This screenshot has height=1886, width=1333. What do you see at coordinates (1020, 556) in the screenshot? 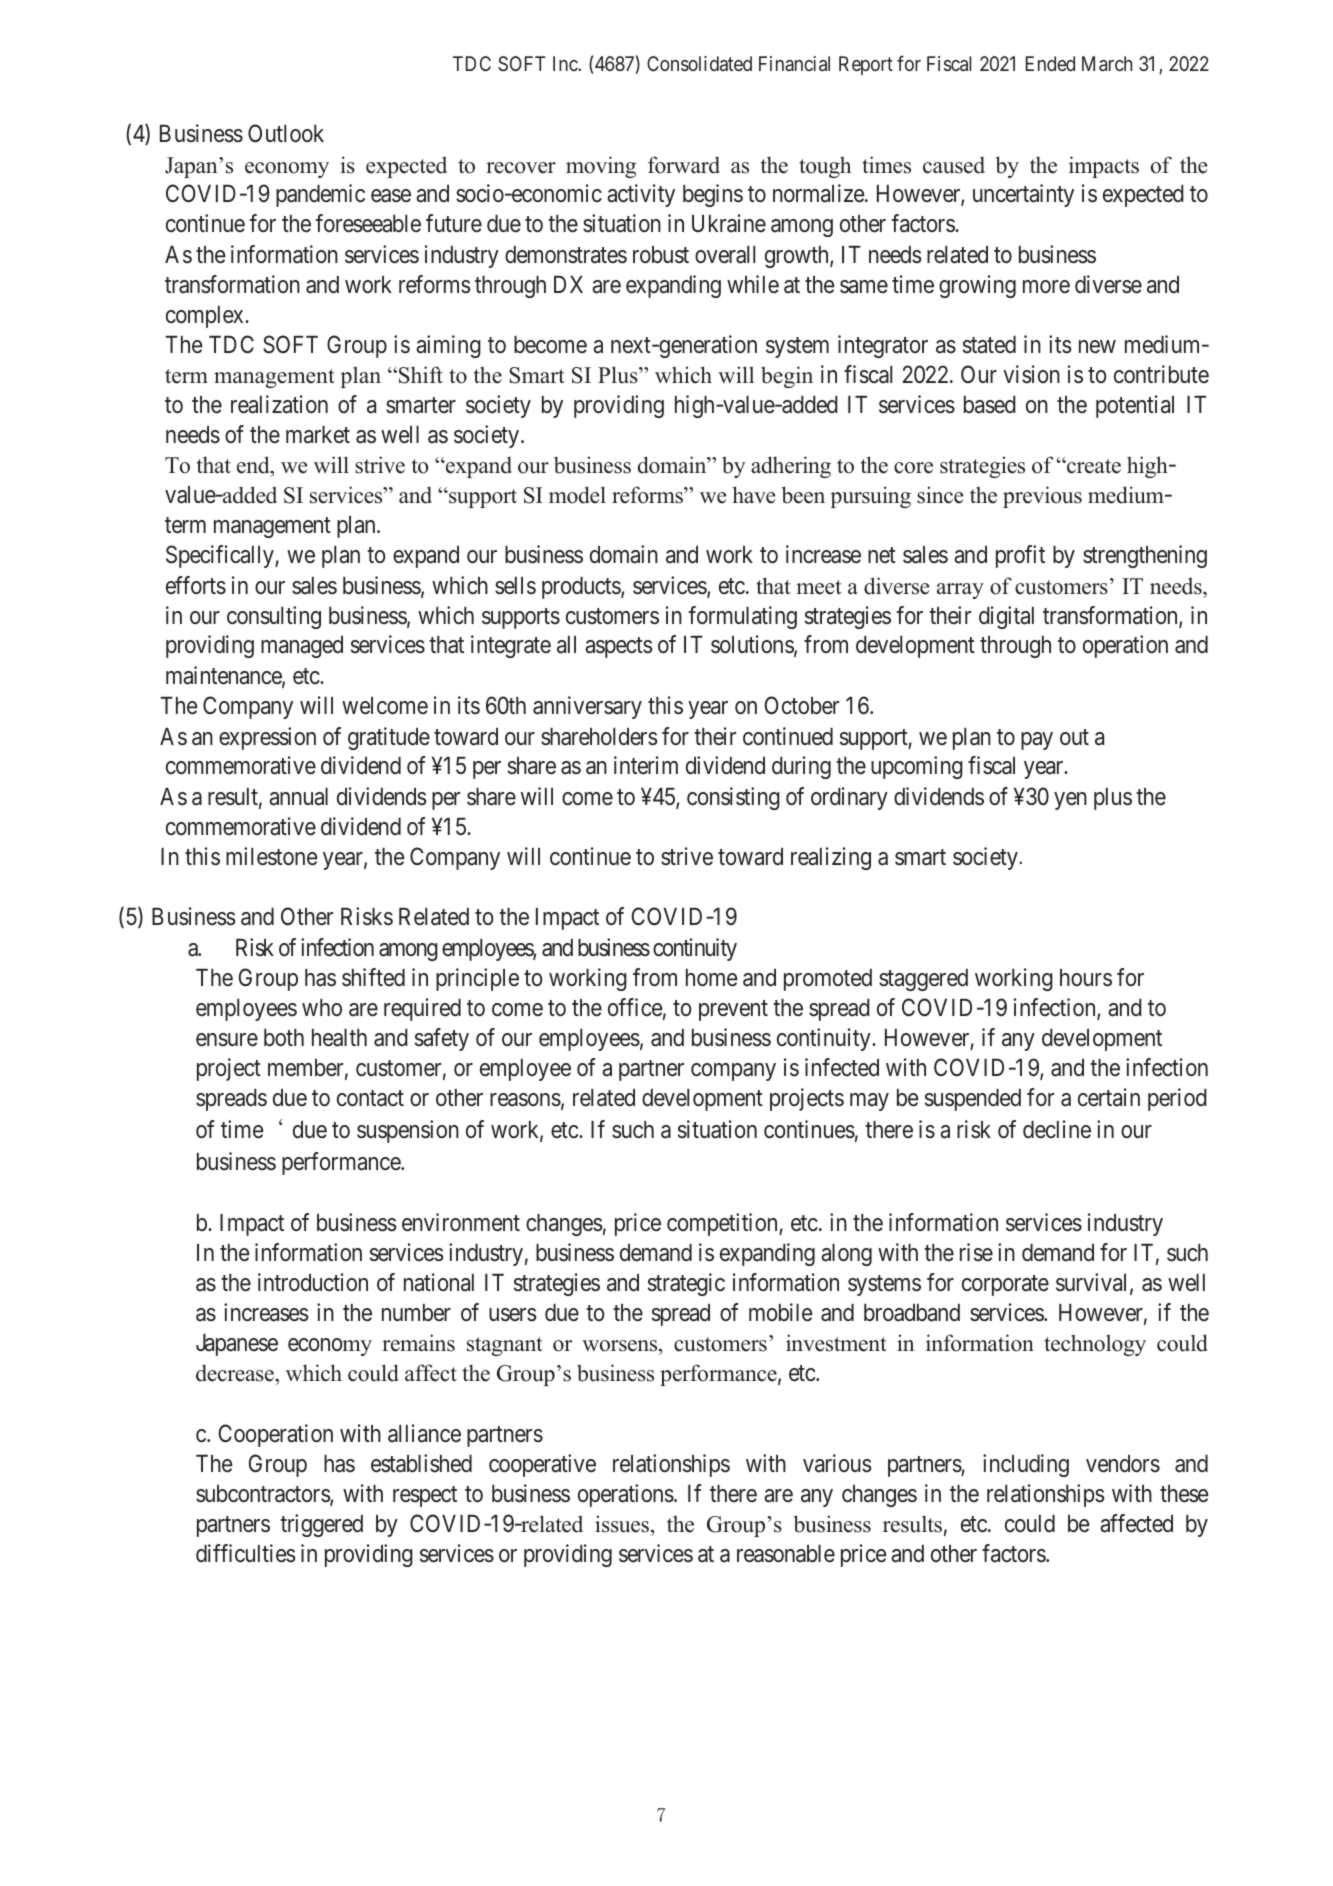
I see `profit` at bounding box center [1020, 556].
